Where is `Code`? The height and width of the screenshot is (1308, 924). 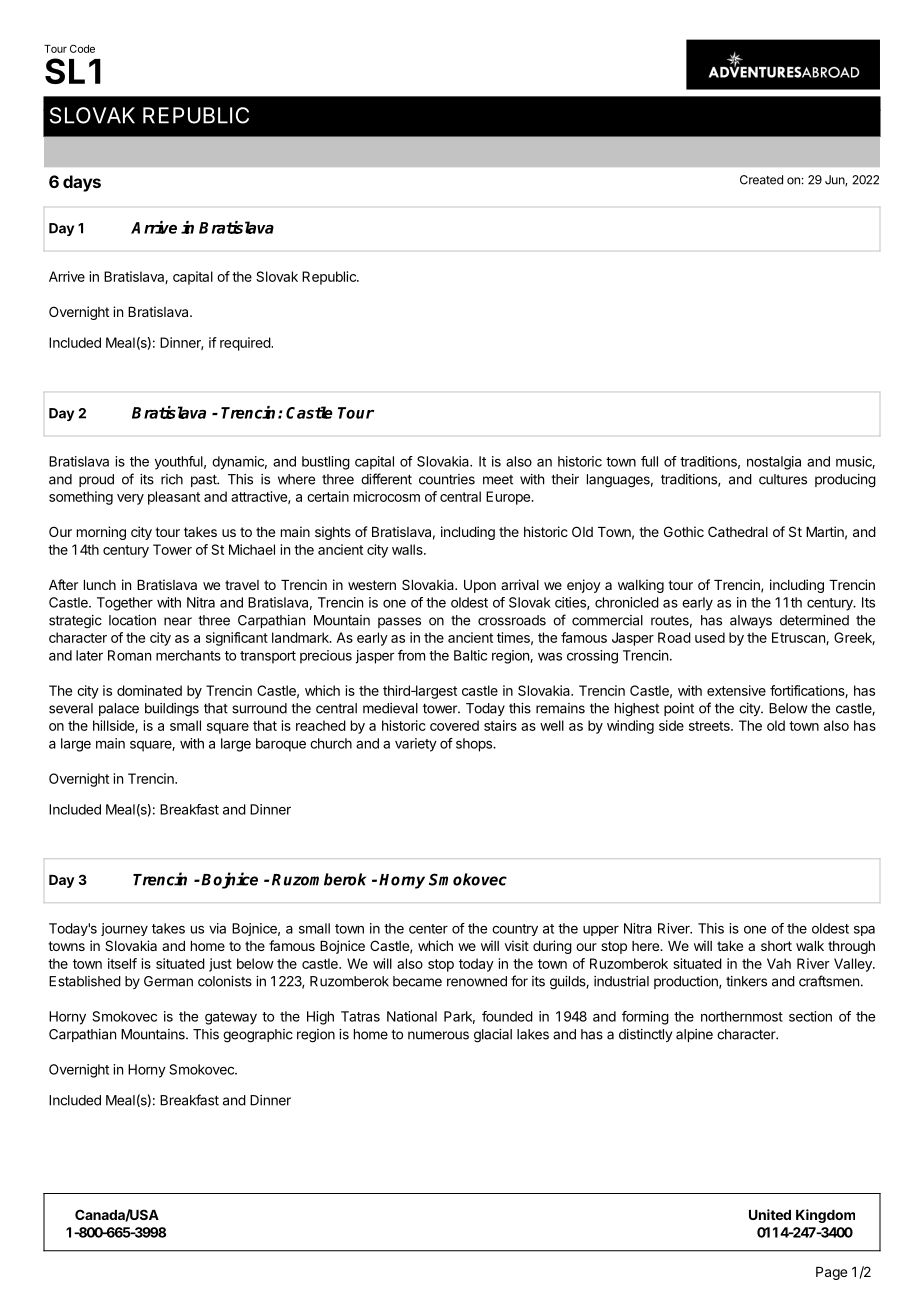
Code is located at coordinates (82, 48).
